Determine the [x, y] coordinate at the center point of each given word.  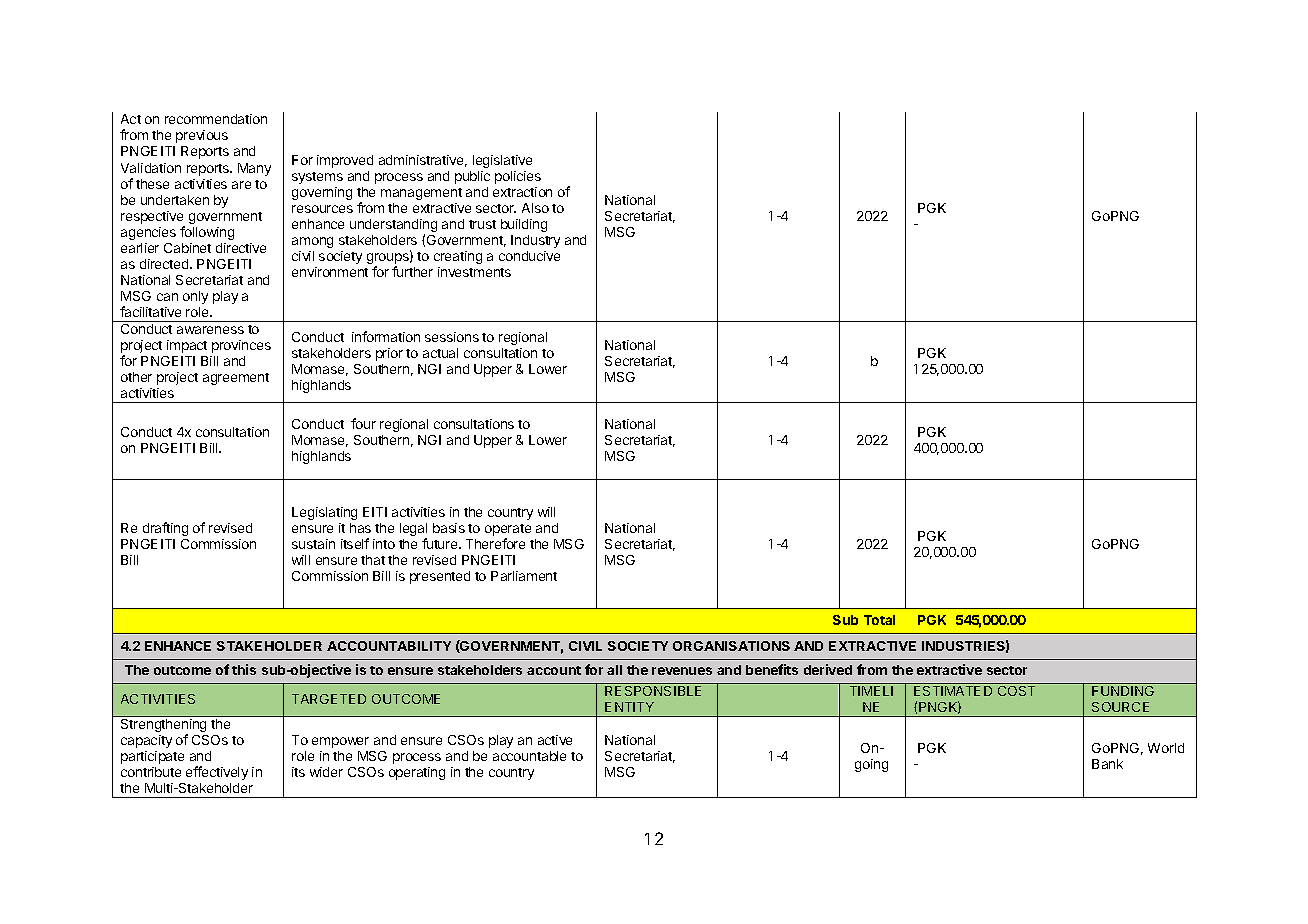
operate [508, 531]
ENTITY [629, 707]
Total [879, 620]
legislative [502, 161]
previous [202, 136]
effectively [217, 773]
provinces [241, 346]
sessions [452, 337]
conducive [529, 256]
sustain [313, 544]
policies [518, 177]
